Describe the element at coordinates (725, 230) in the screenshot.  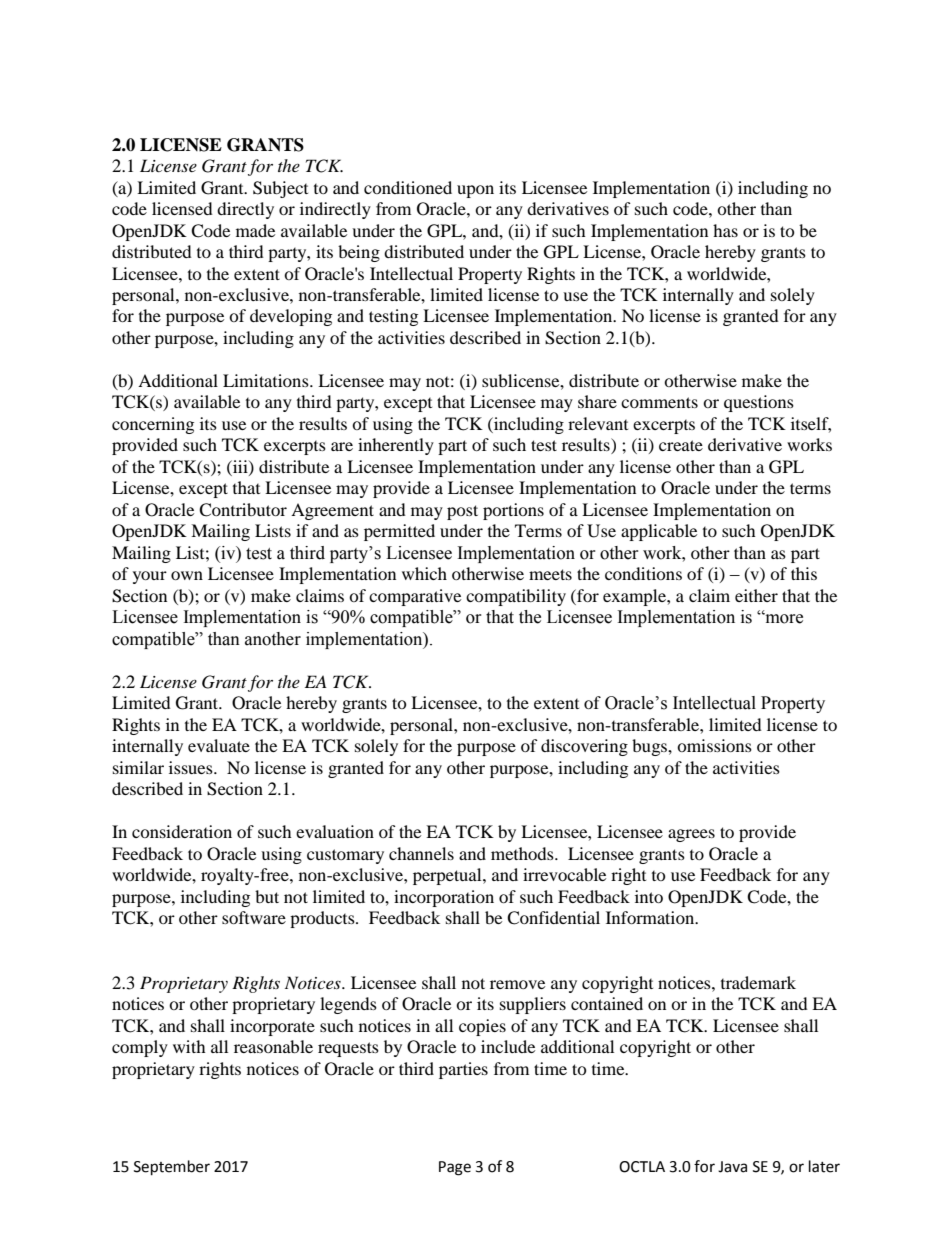
I see `has` at that location.
